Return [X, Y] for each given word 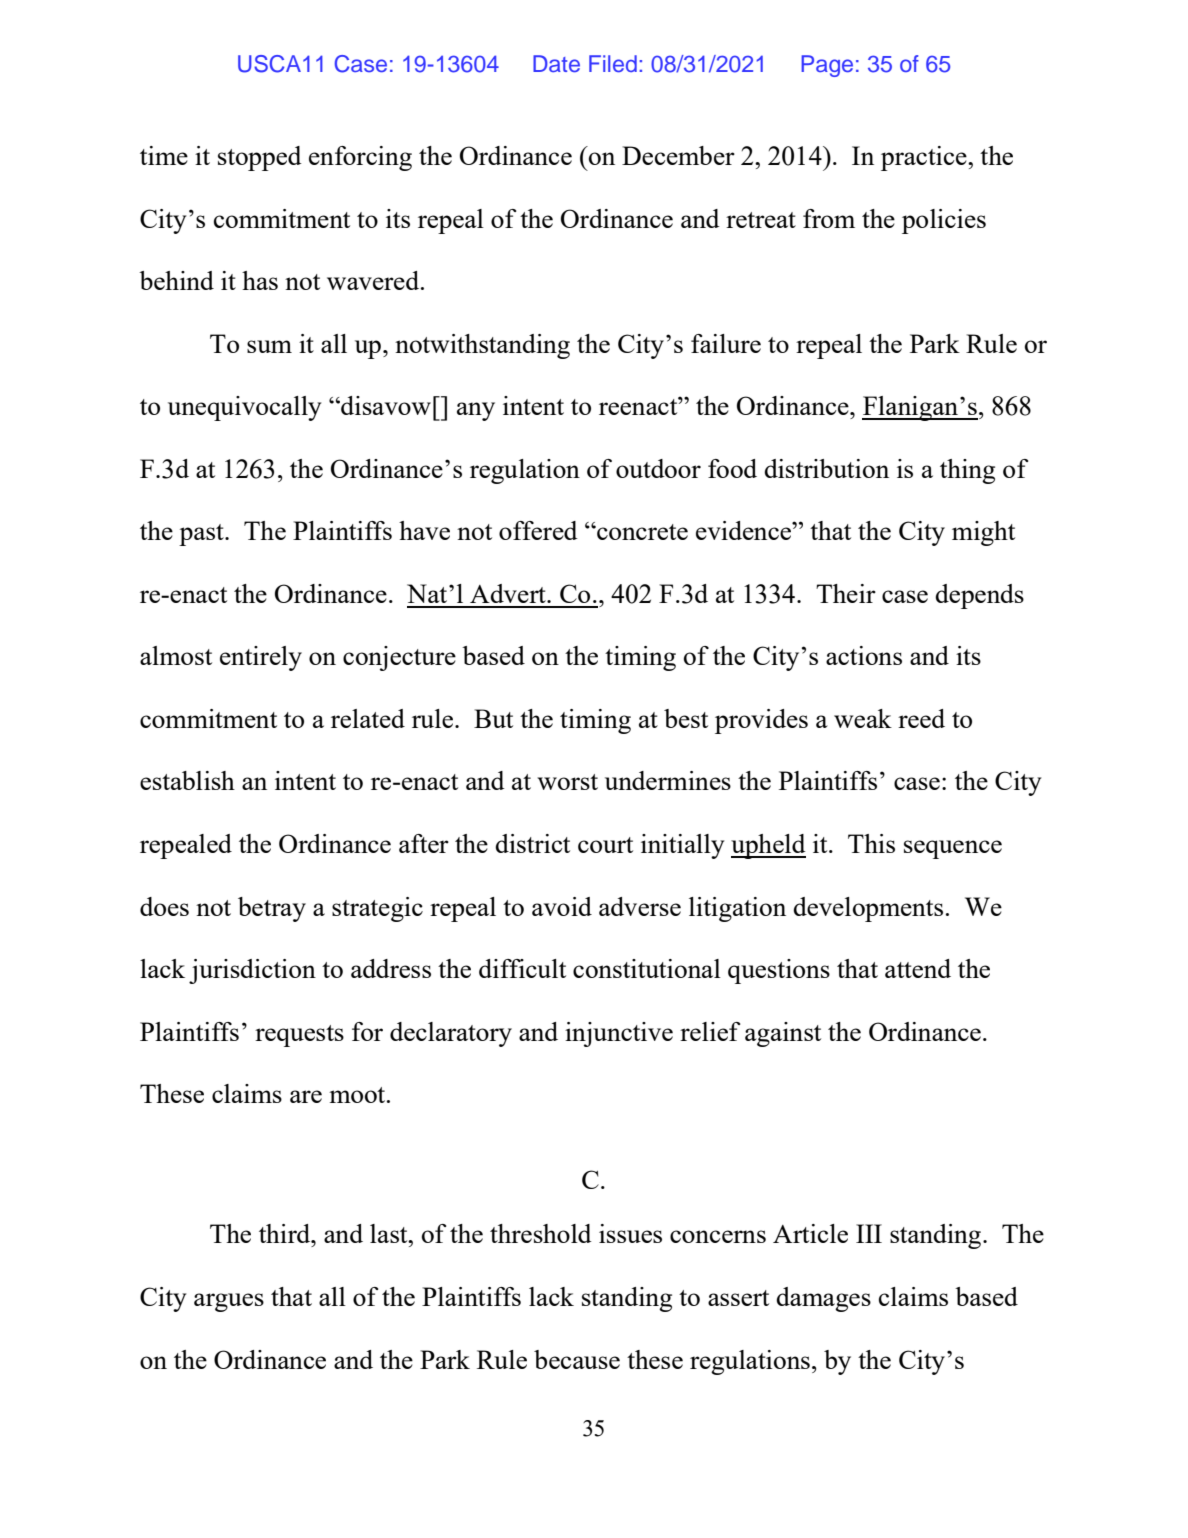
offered [538, 530]
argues [229, 1302]
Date [556, 63]
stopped [260, 158]
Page [827, 66]
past [202, 535]
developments [868, 909]
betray [272, 909]
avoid [562, 906]
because [577, 1359]
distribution [826, 468]
